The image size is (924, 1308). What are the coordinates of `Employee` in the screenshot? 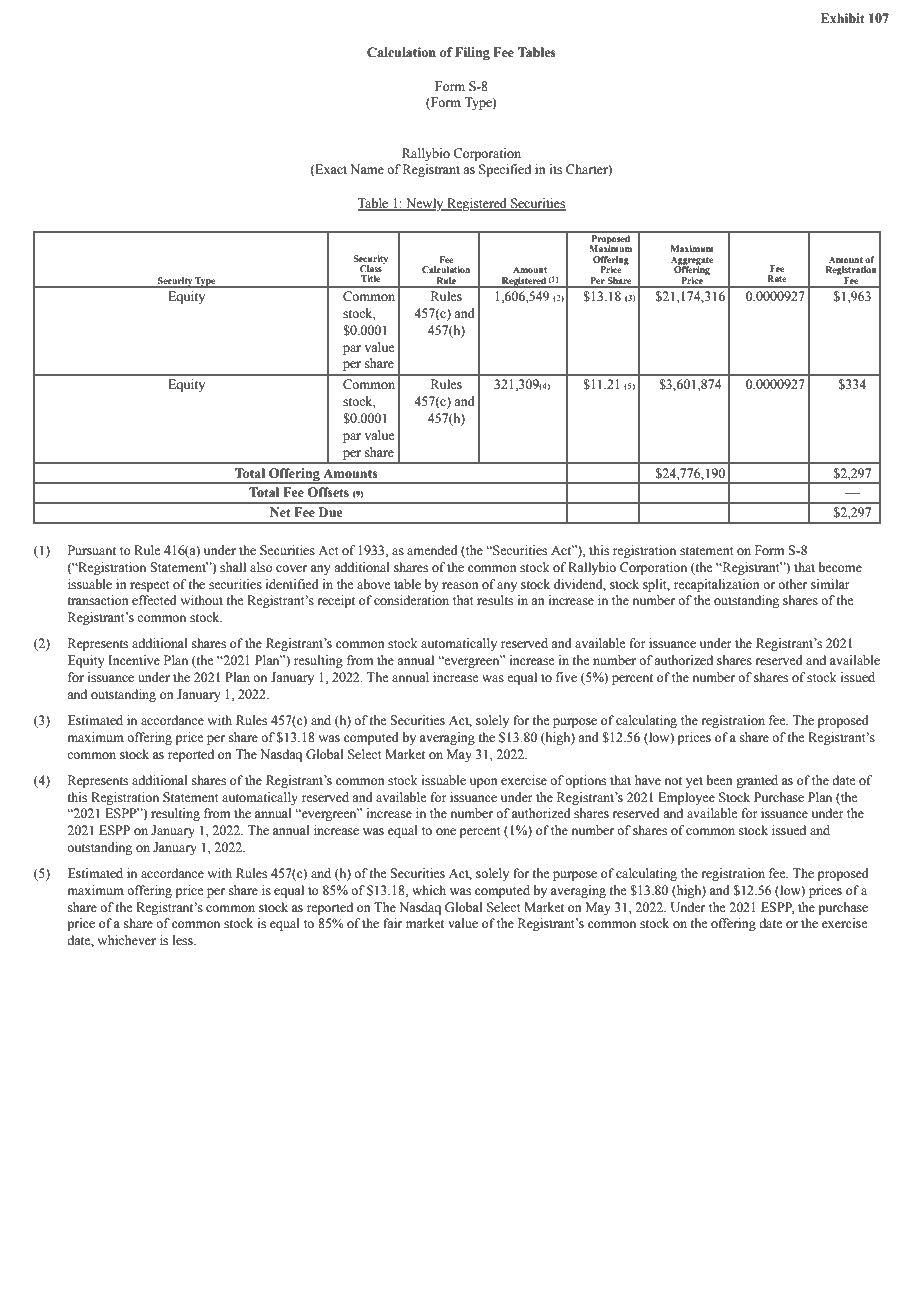 It's located at (686, 798).
